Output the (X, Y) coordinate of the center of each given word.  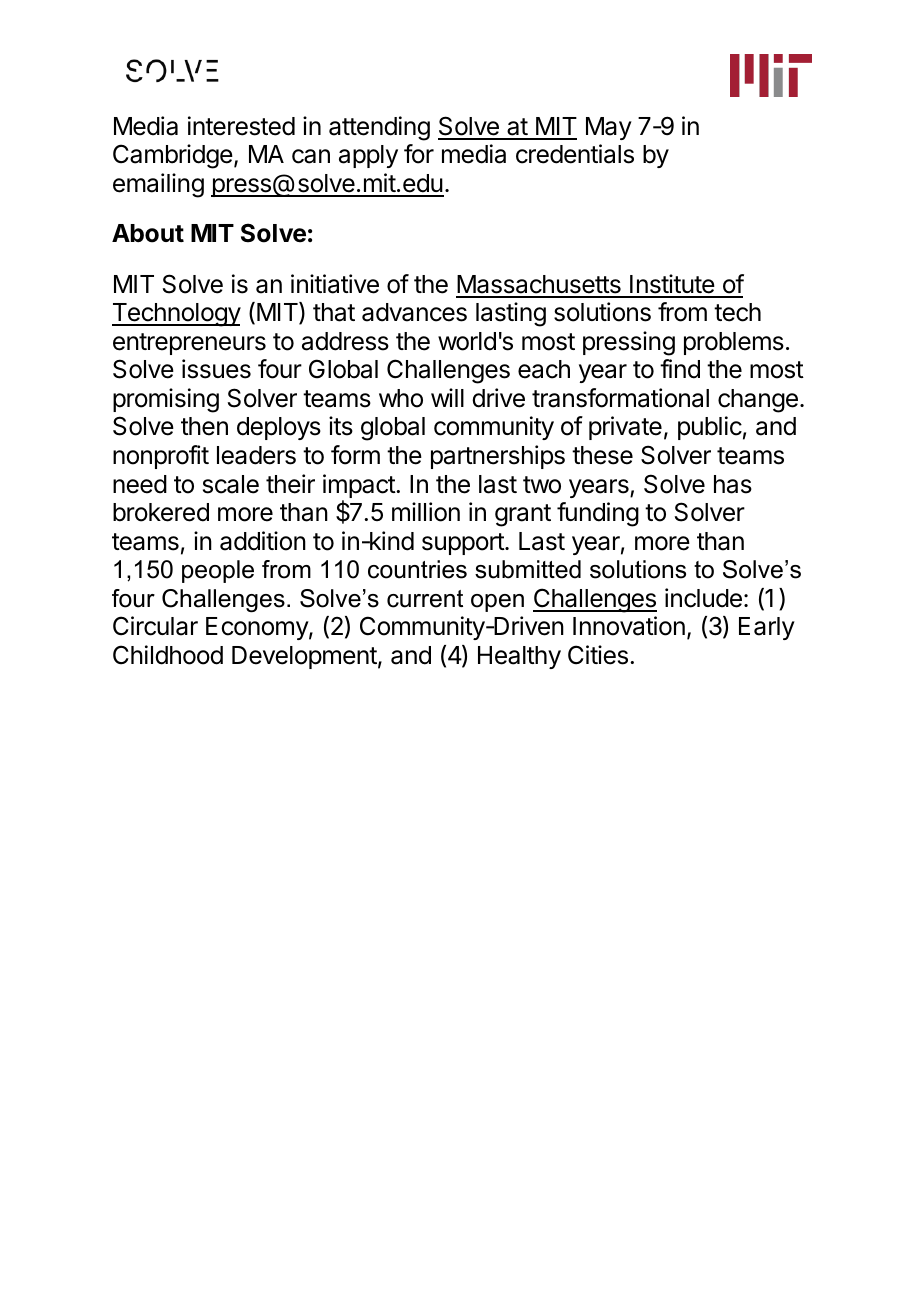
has (733, 484)
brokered (161, 512)
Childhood (168, 655)
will (447, 397)
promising (166, 400)
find (680, 369)
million (426, 512)
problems (734, 343)
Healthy (519, 657)
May (609, 128)
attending (379, 128)
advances (414, 312)
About (148, 233)
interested (241, 126)
